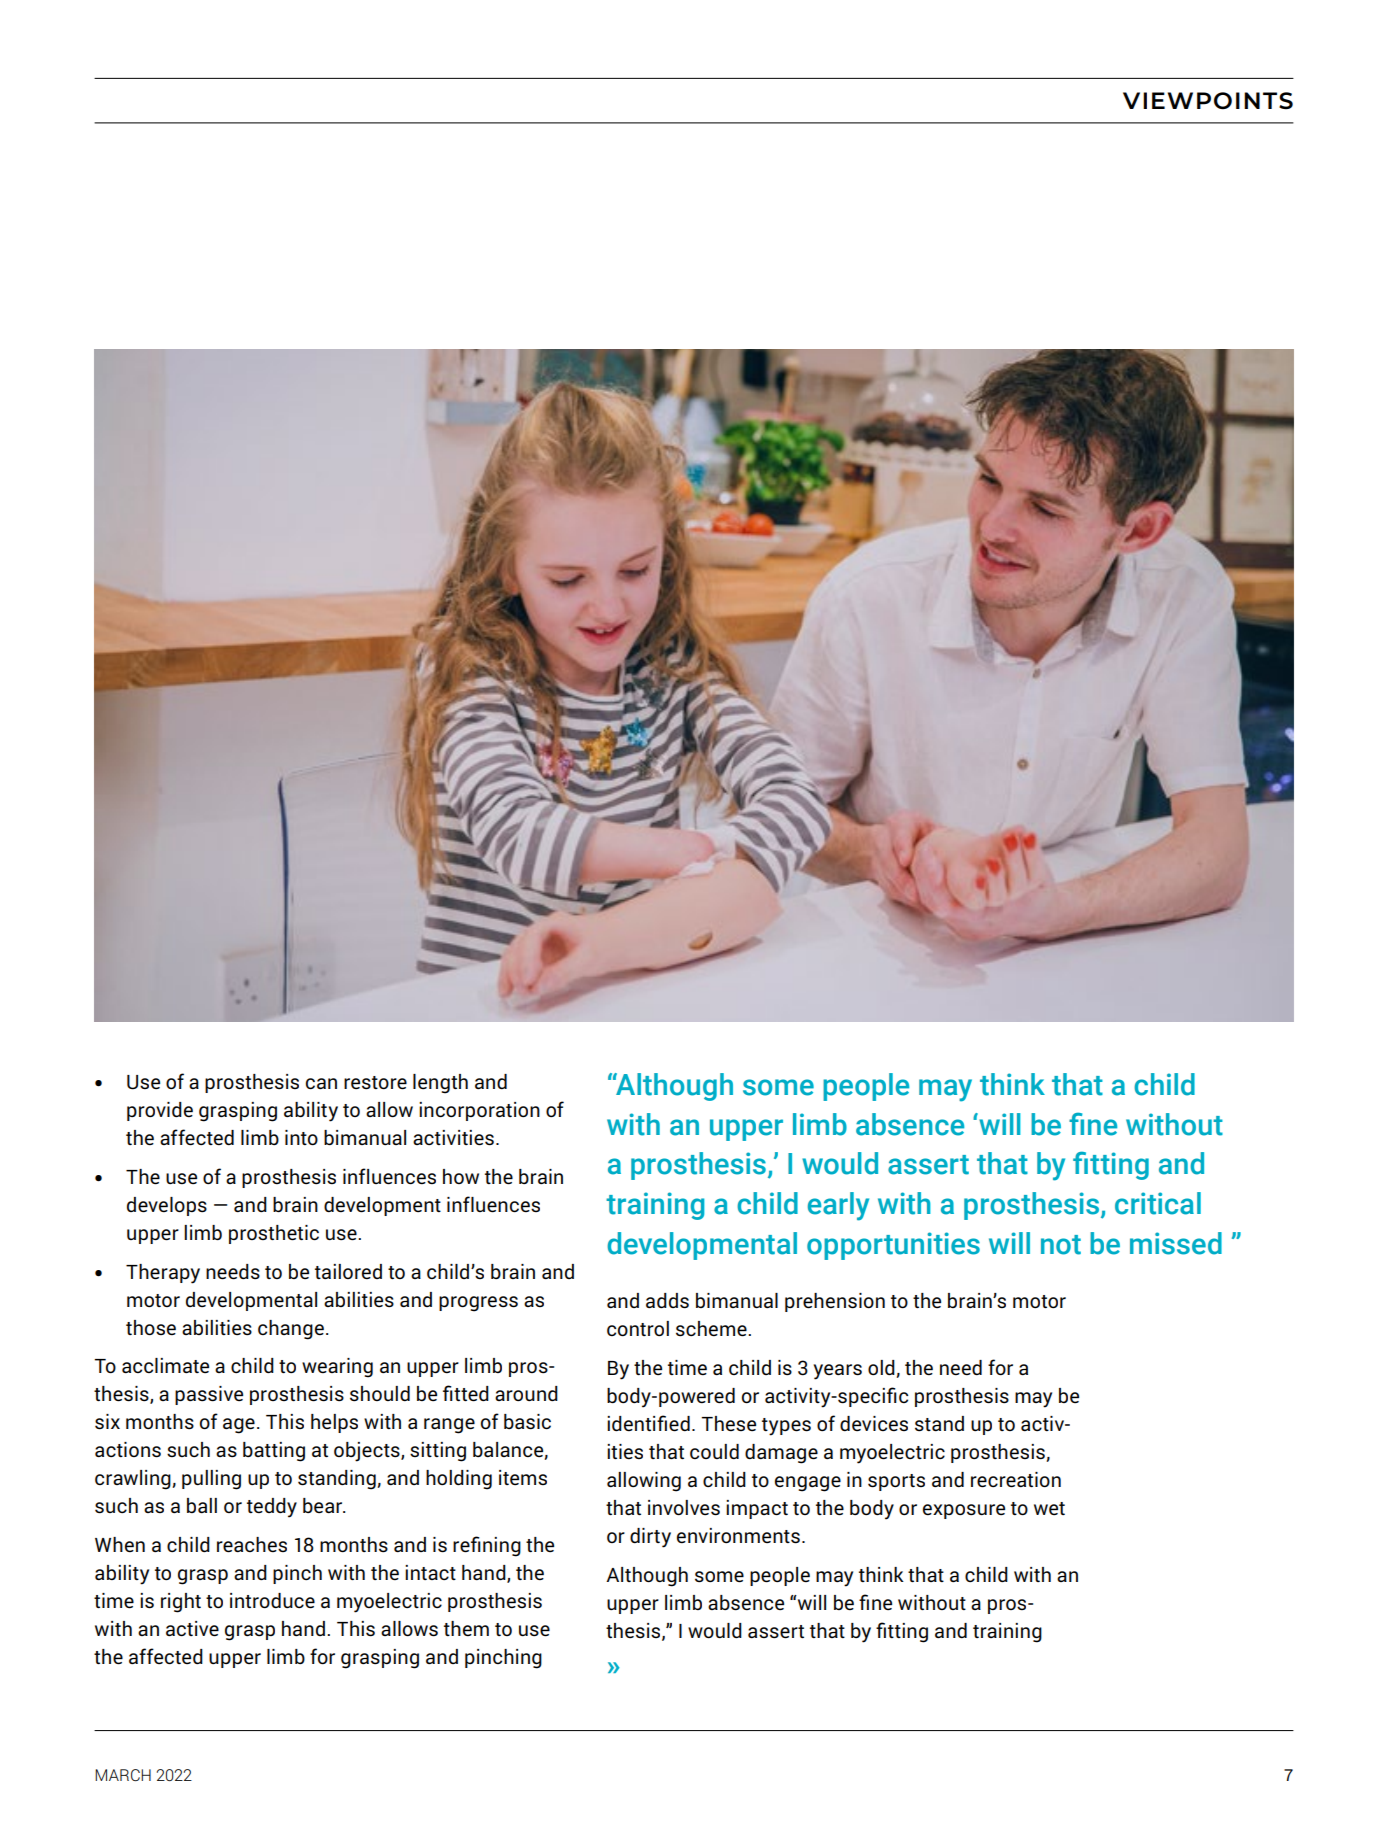 Image resolution: width=1388 pixels, height=1829 pixels. What do you see at coordinates (466, 1628) in the screenshot?
I see `them` at bounding box center [466, 1628].
